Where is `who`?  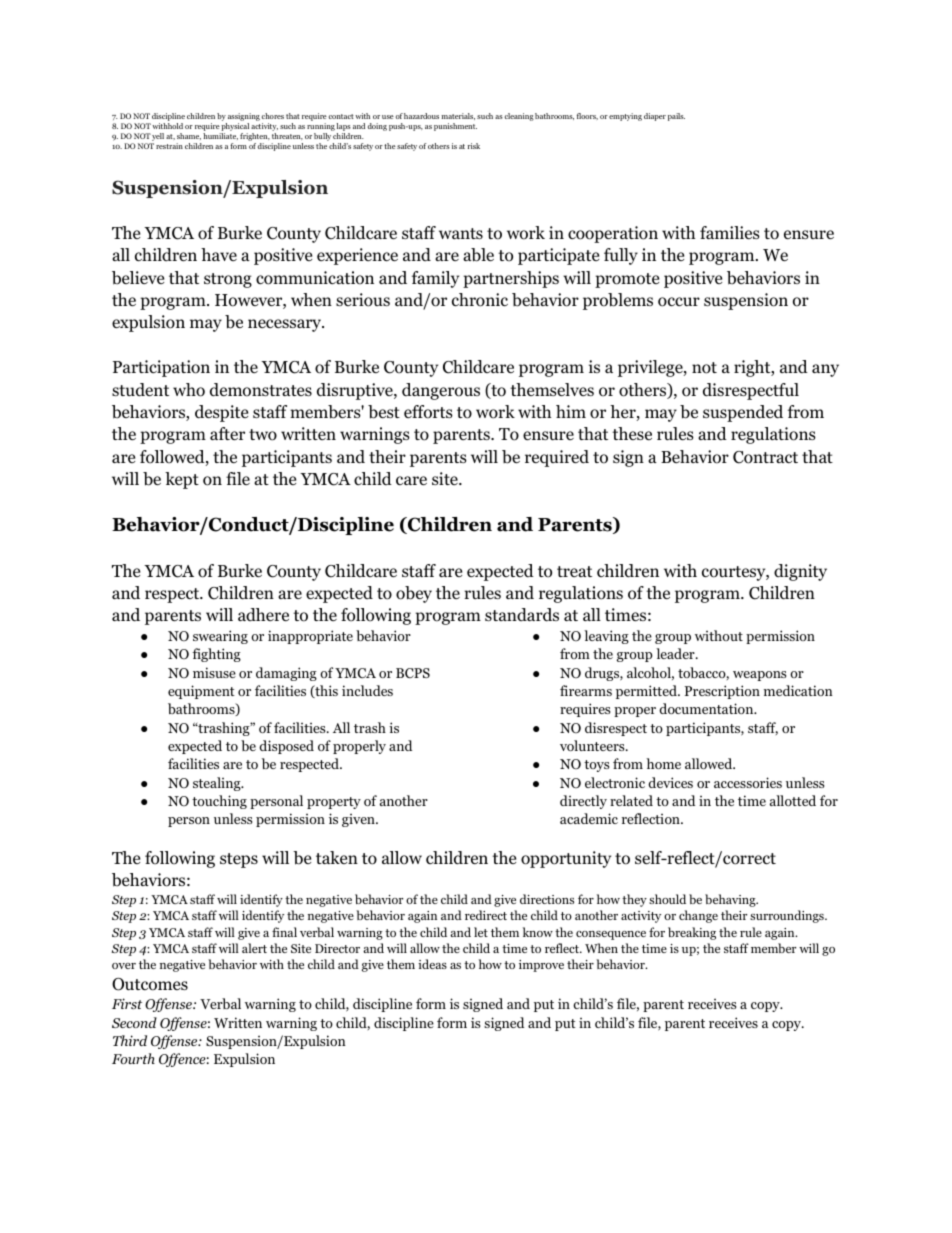
who is located at coordinates (189, 390).
